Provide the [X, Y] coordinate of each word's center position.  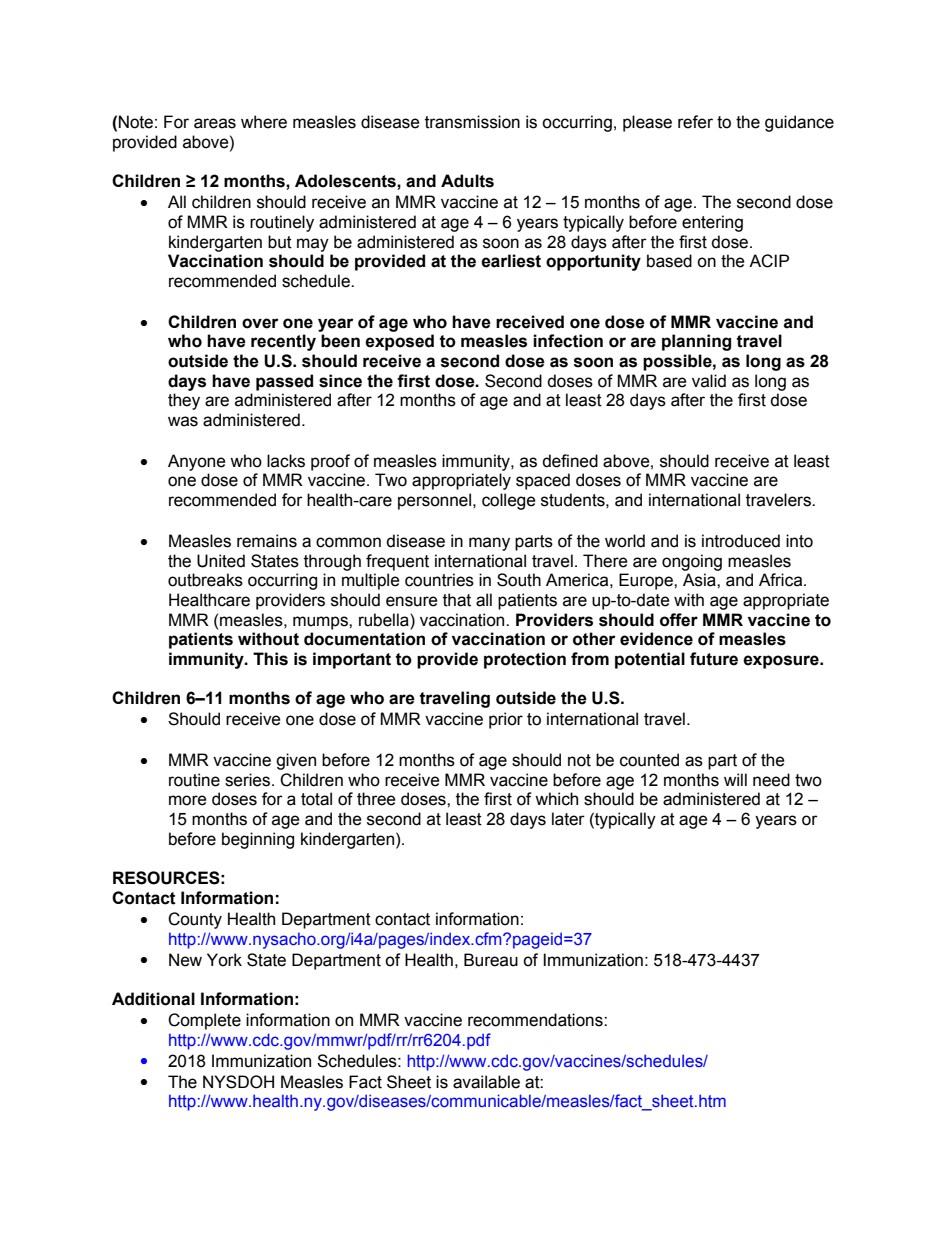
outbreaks [205, 580]
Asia [700, 580]
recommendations [536, 1020]
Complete [204, 1021]
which [556, 799]
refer [695, 122]
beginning [258, 840]
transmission [472, 122]
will [735, 779]
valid [709, 381]
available [486, 1082]
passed [284, 382]
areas [215, 123]
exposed [399, 342]
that [457, 600]
